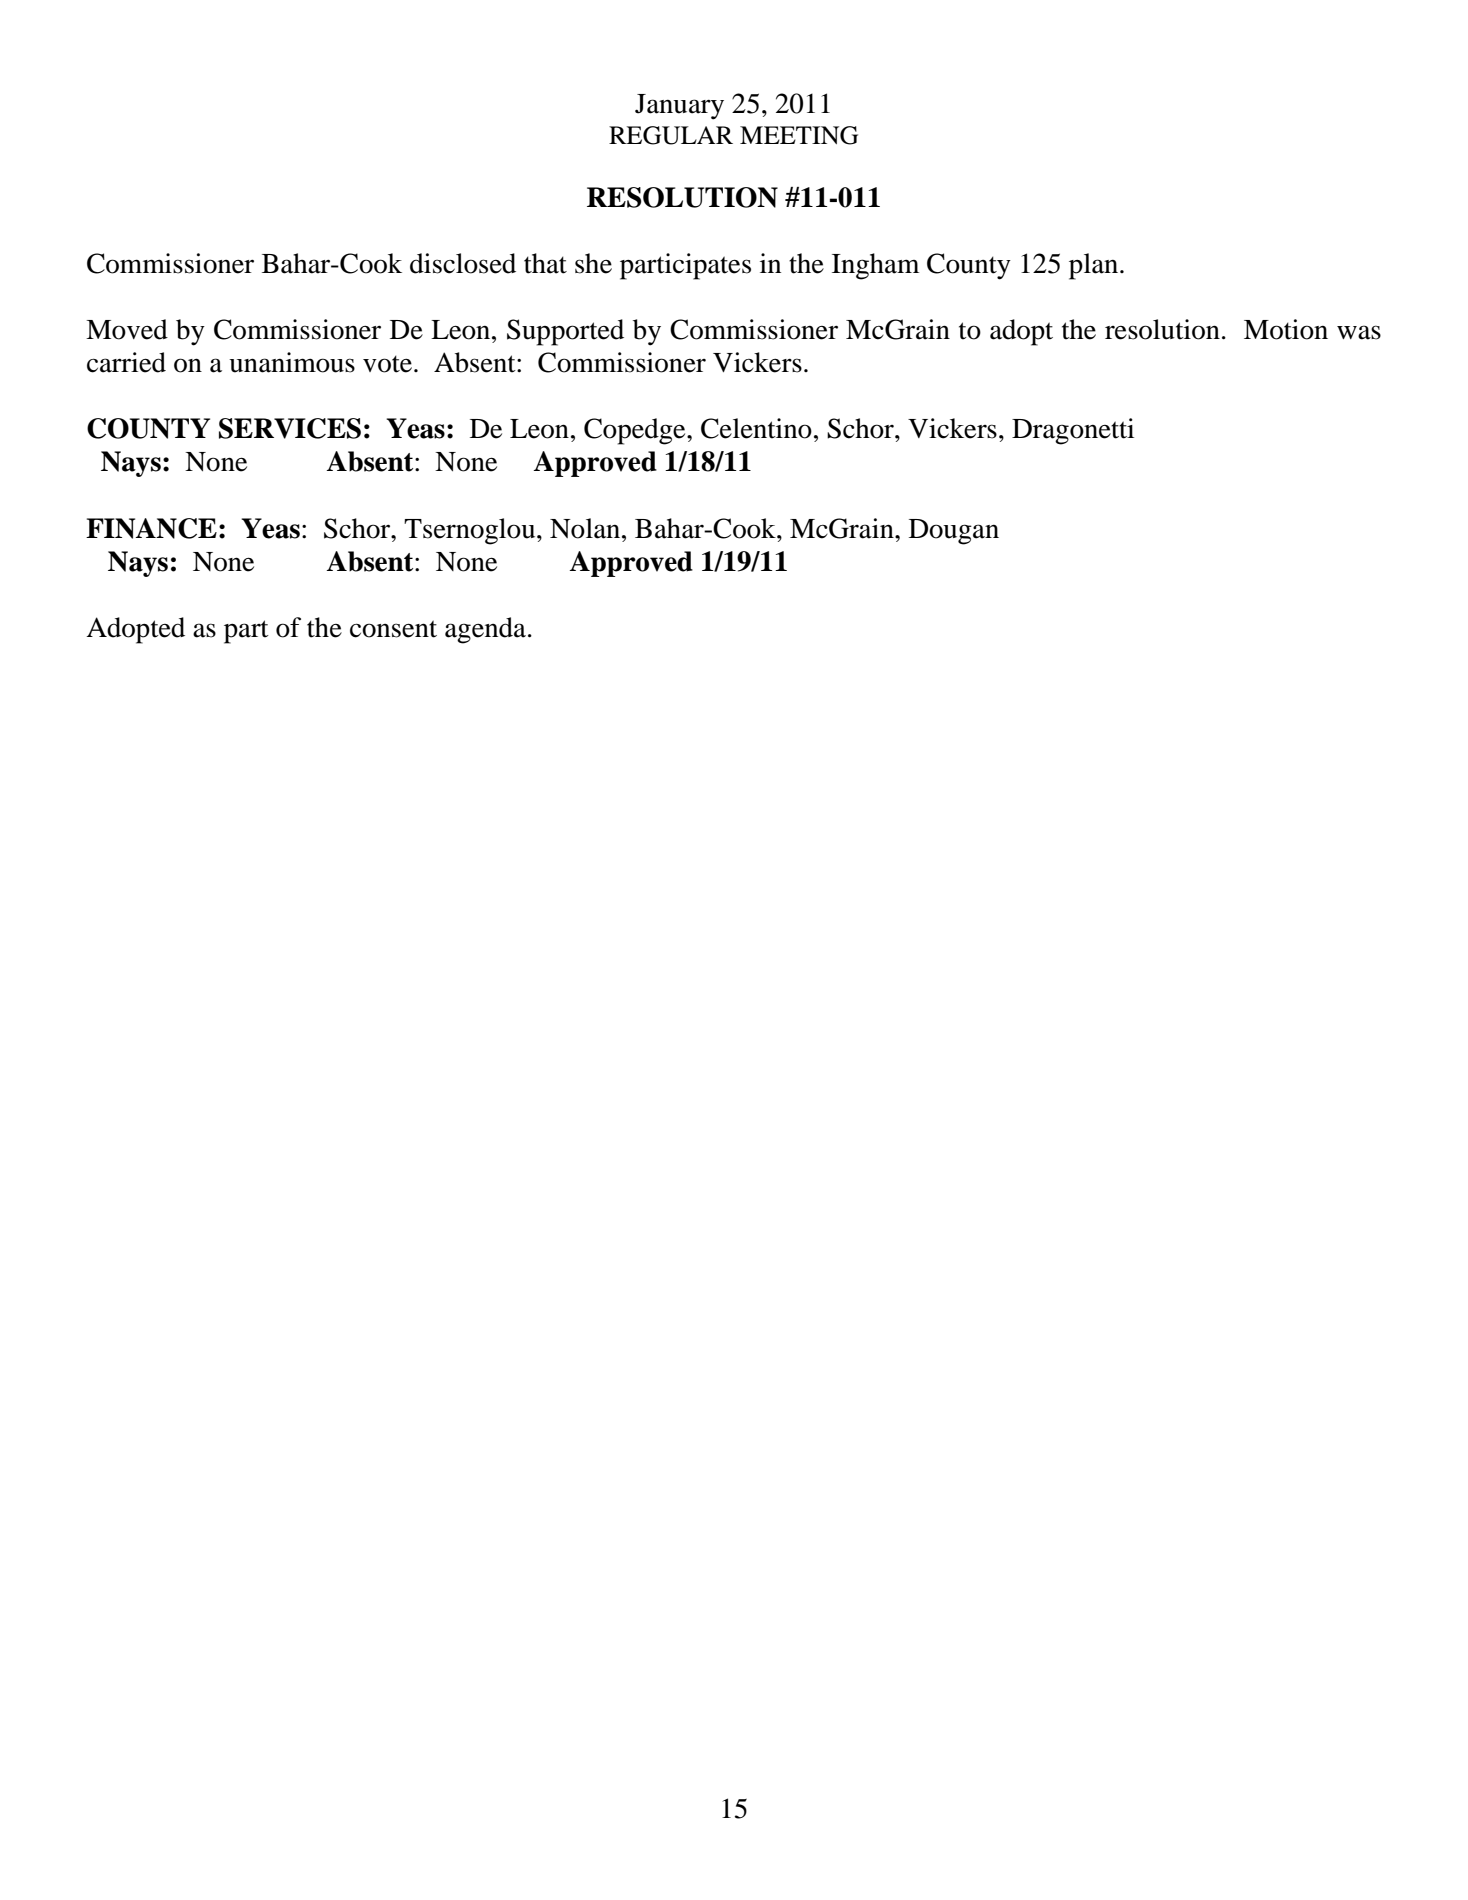 This page has height=1900, width=1468. Describe the element at coordinates (393, 629) in the page. I see `consent` at that location.
